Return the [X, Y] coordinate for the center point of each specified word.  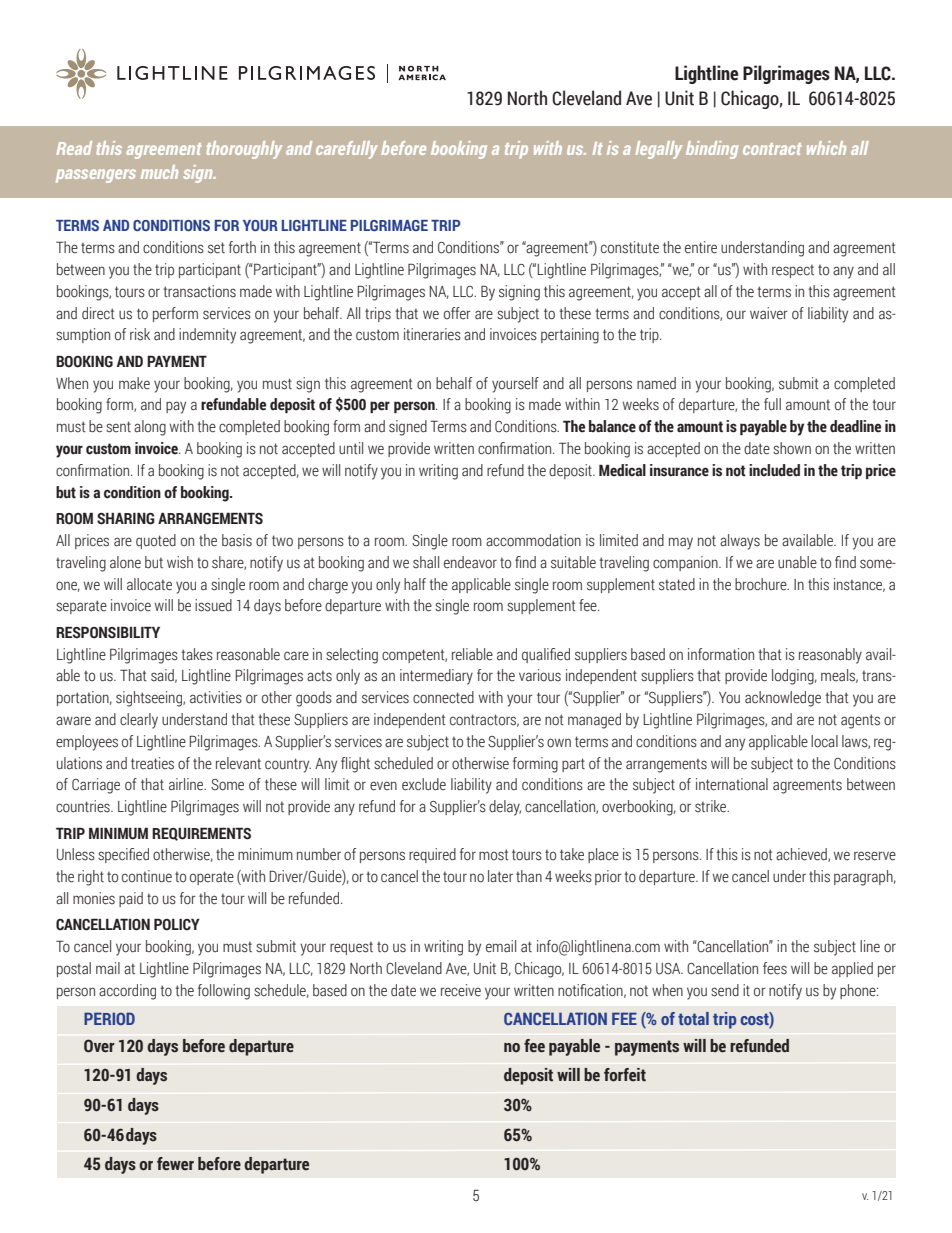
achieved [802, 855]
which [826, 148]
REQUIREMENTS [201, 834]
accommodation [533, 540]
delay [505, 808]
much [159, 172]
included [774, 470]
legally [658, 150]
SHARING [126, 518]
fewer [175, 1164]
